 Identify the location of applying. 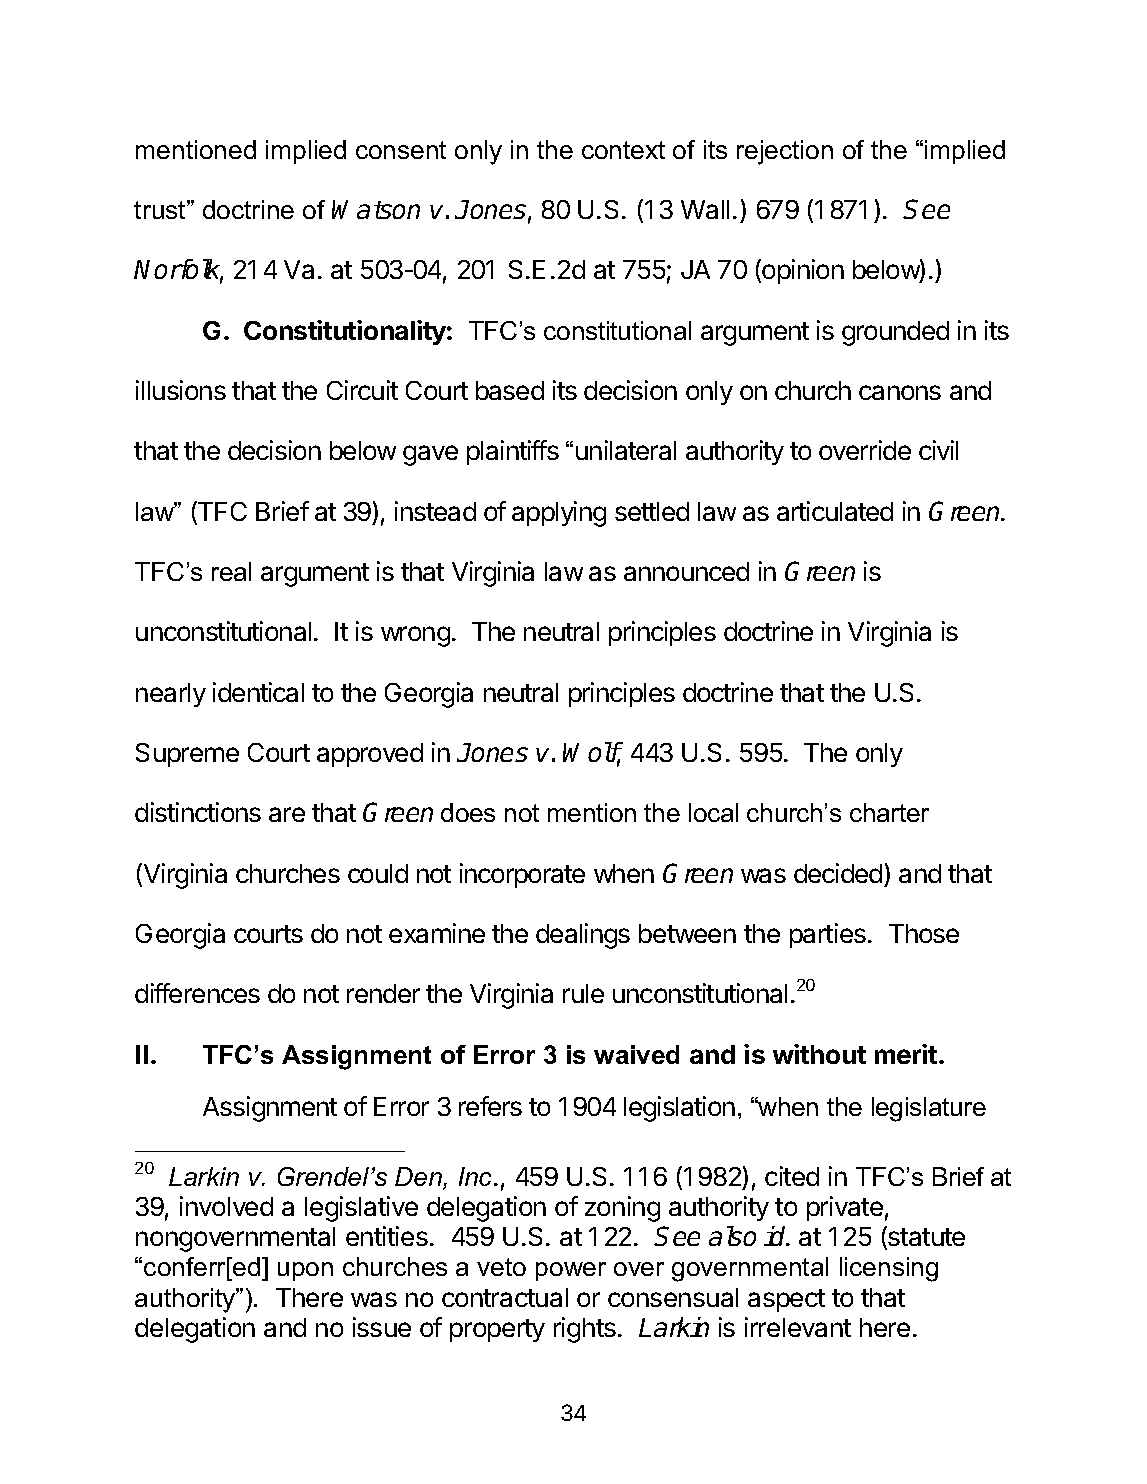
(559, 514).
